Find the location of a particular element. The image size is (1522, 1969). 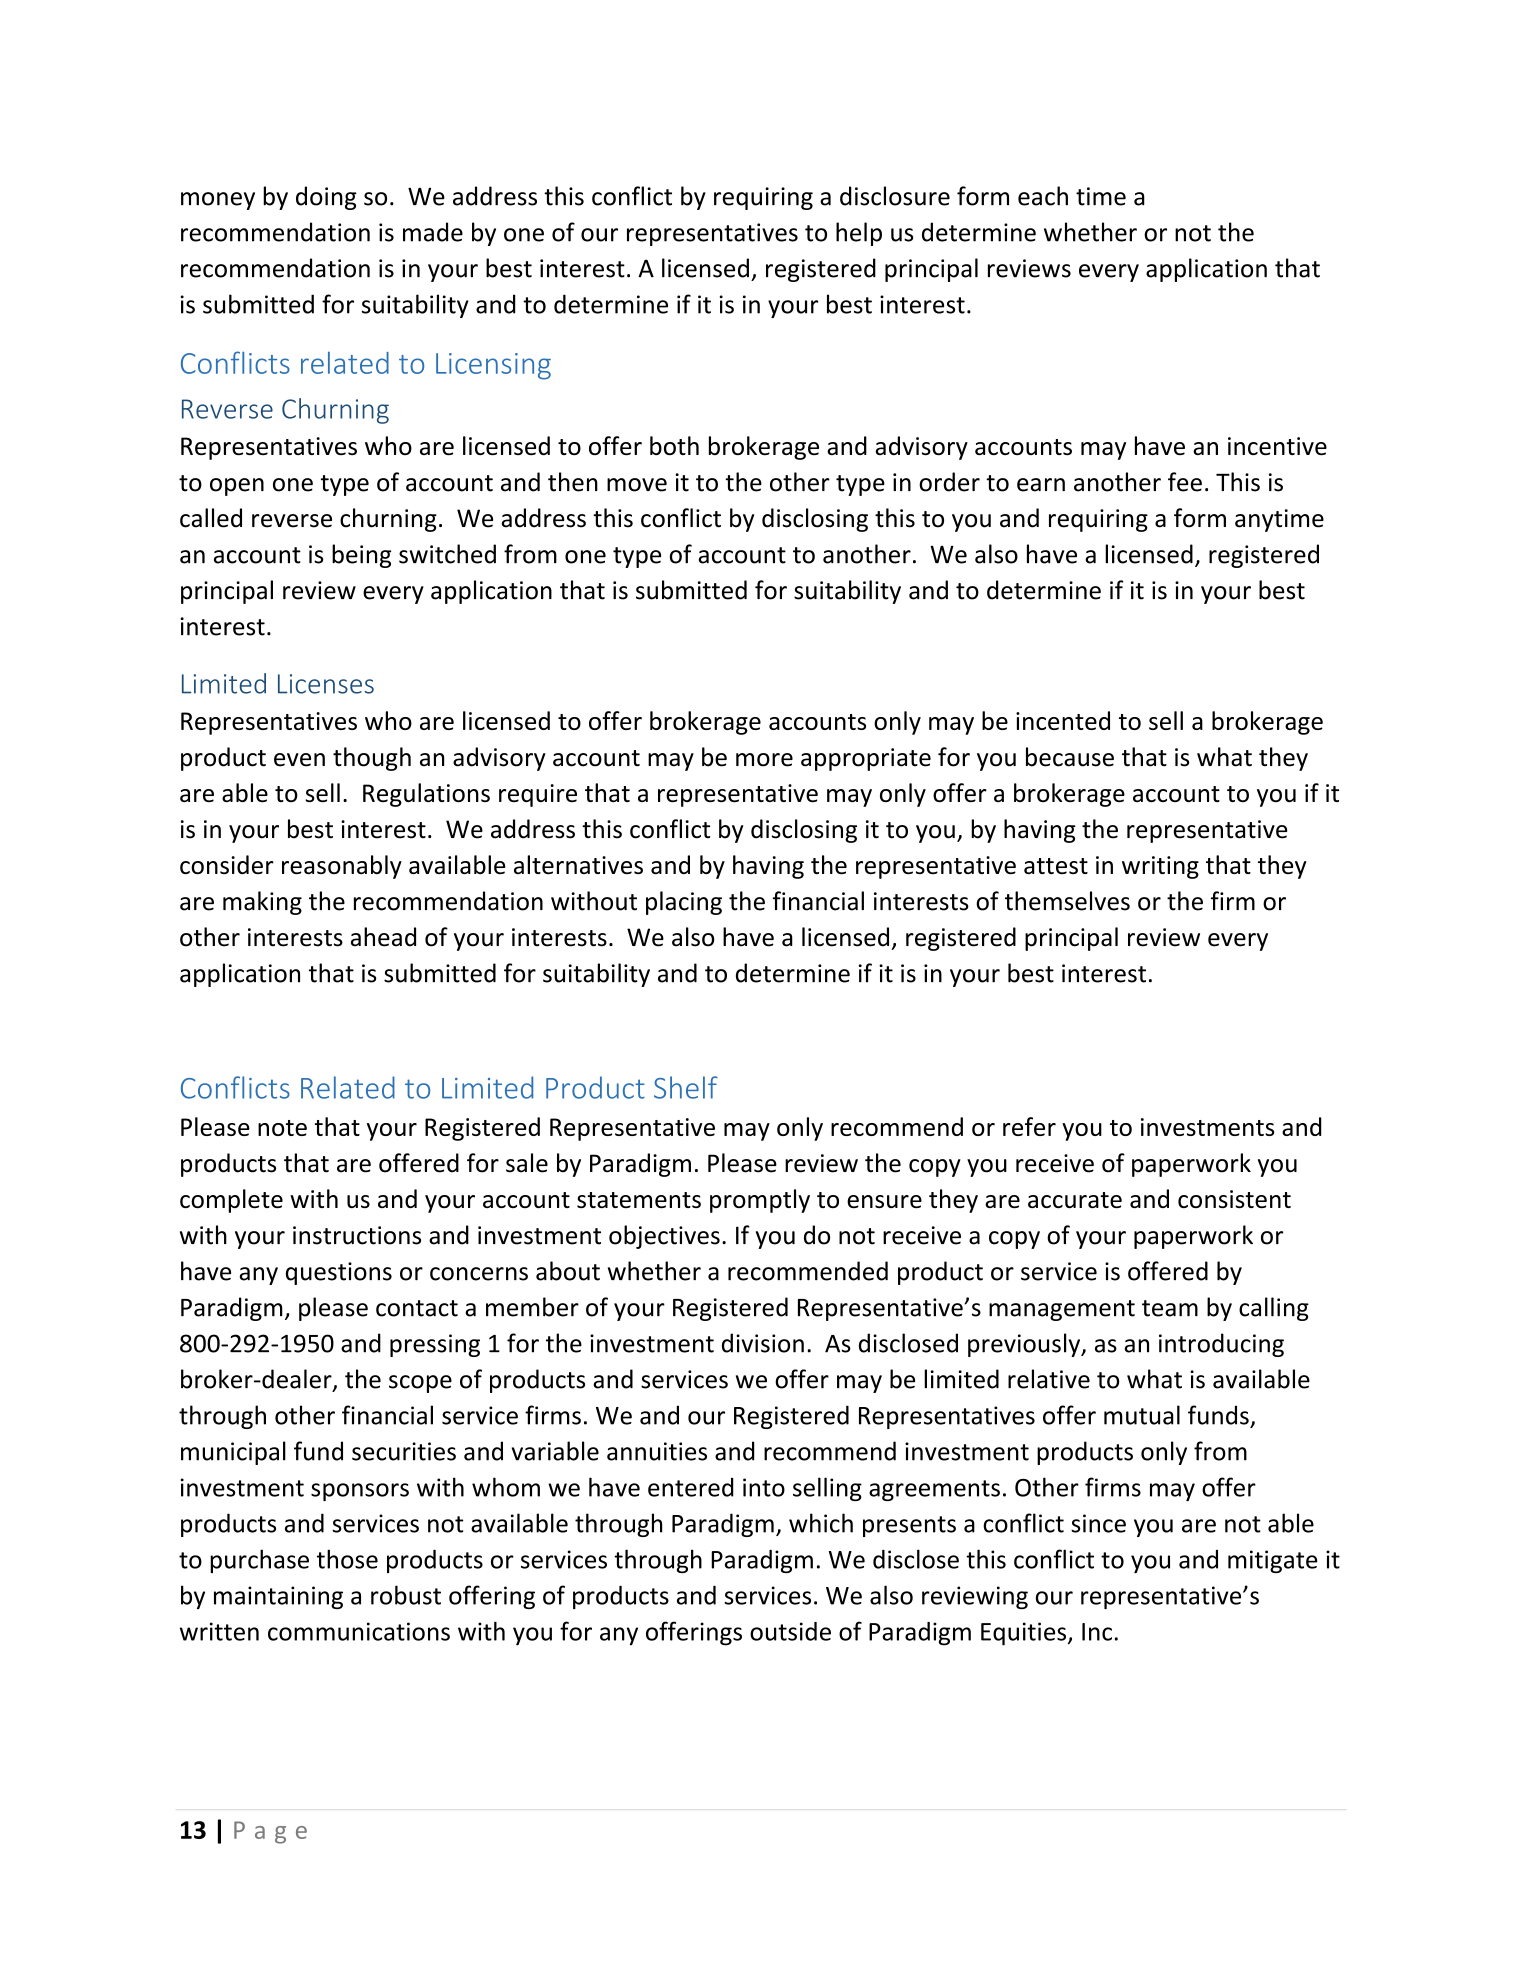

placing is located at coordinates (684, 903).
